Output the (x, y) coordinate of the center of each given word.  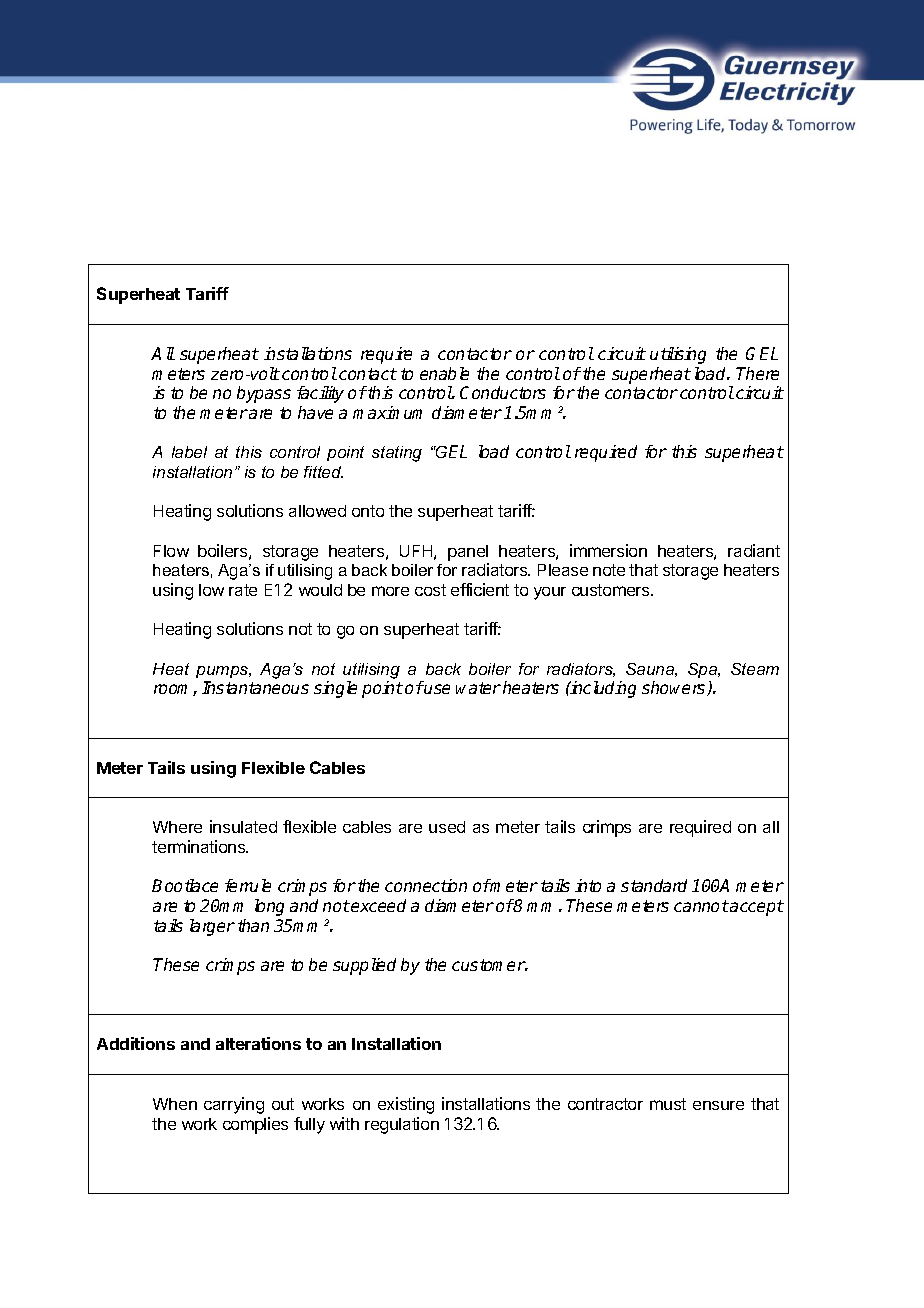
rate (243, 590)
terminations (200, 846)
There (757, 373)
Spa (704, 670)
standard (654, 885)
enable (444, 373)
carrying (234, 1105)
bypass (264, 394)
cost (430, 590)
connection (426, 885)
